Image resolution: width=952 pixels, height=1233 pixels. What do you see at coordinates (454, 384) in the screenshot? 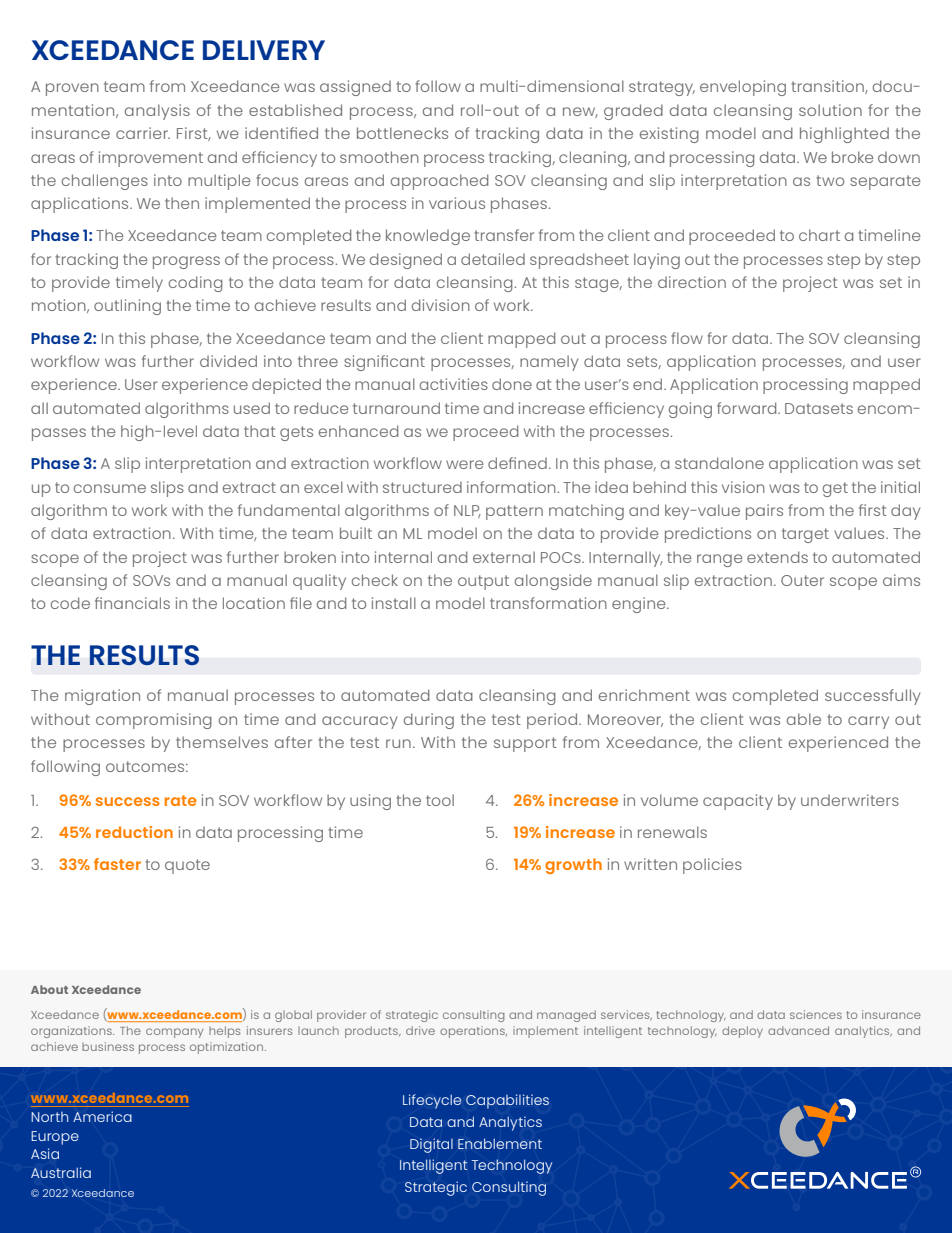
I see `activities` at bounding box center [454, 384].
